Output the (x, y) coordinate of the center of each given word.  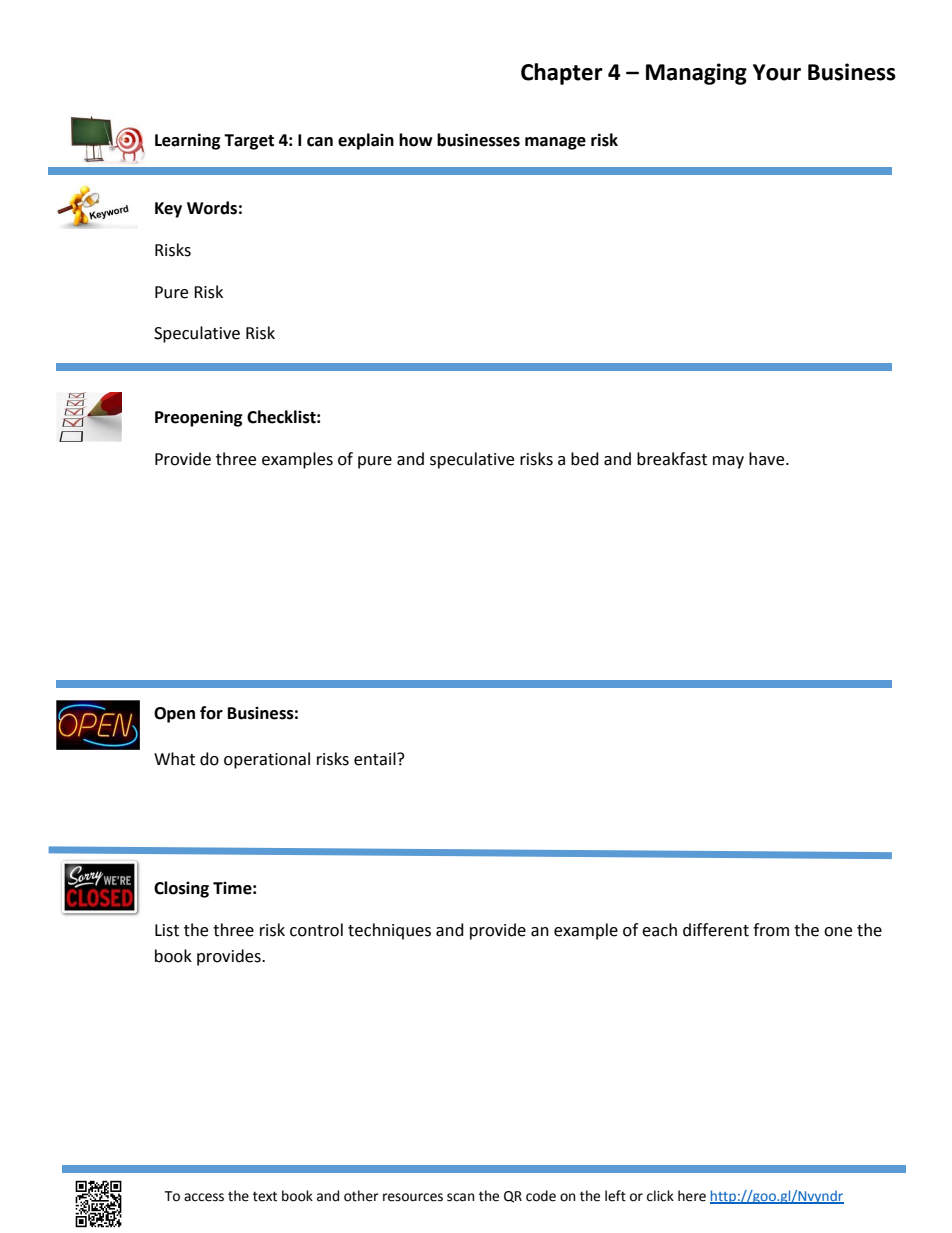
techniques (389, 931)
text (265, 1196)
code (541, 1196)
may (728, 462)
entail (376, 759)
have (768, 459)
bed (585, 459)
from (771, 930)
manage (555, 143)
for (211, 713)
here (692, 1196)
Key (168, 210)
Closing (181, 889)
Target (249, 142)
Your (777, 72)
